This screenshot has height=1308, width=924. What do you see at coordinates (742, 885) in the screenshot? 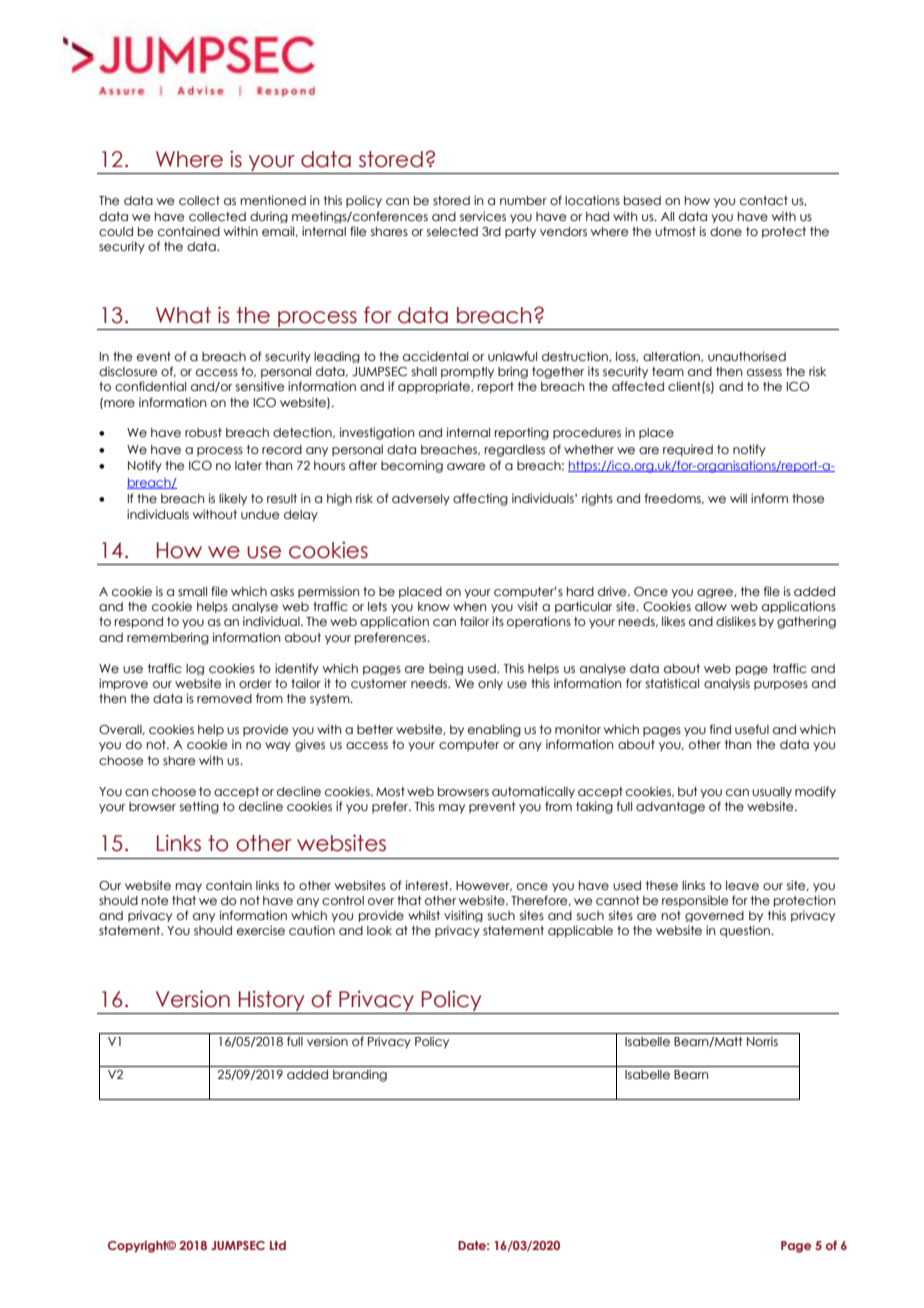
I see `leave` at bounding box center [742, 885].
